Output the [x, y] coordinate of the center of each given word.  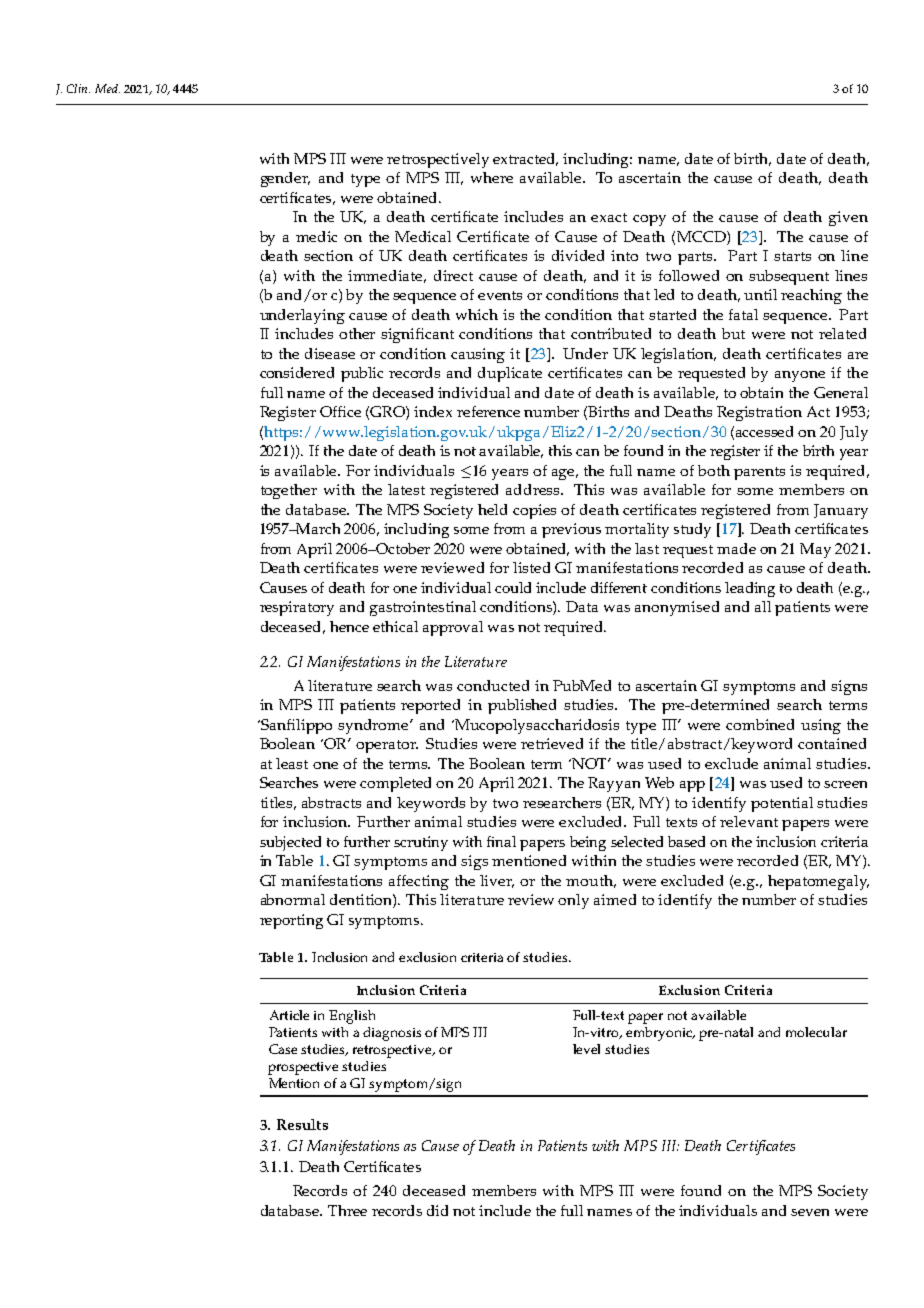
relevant [749, 821]
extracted [525, 159]
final [501, 841]
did [437, 1210]
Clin [78, 88]
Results [302, 1124]
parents [759, 473]
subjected [290, 843]
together [289, 491]
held [492, 509]
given [848, 218]
